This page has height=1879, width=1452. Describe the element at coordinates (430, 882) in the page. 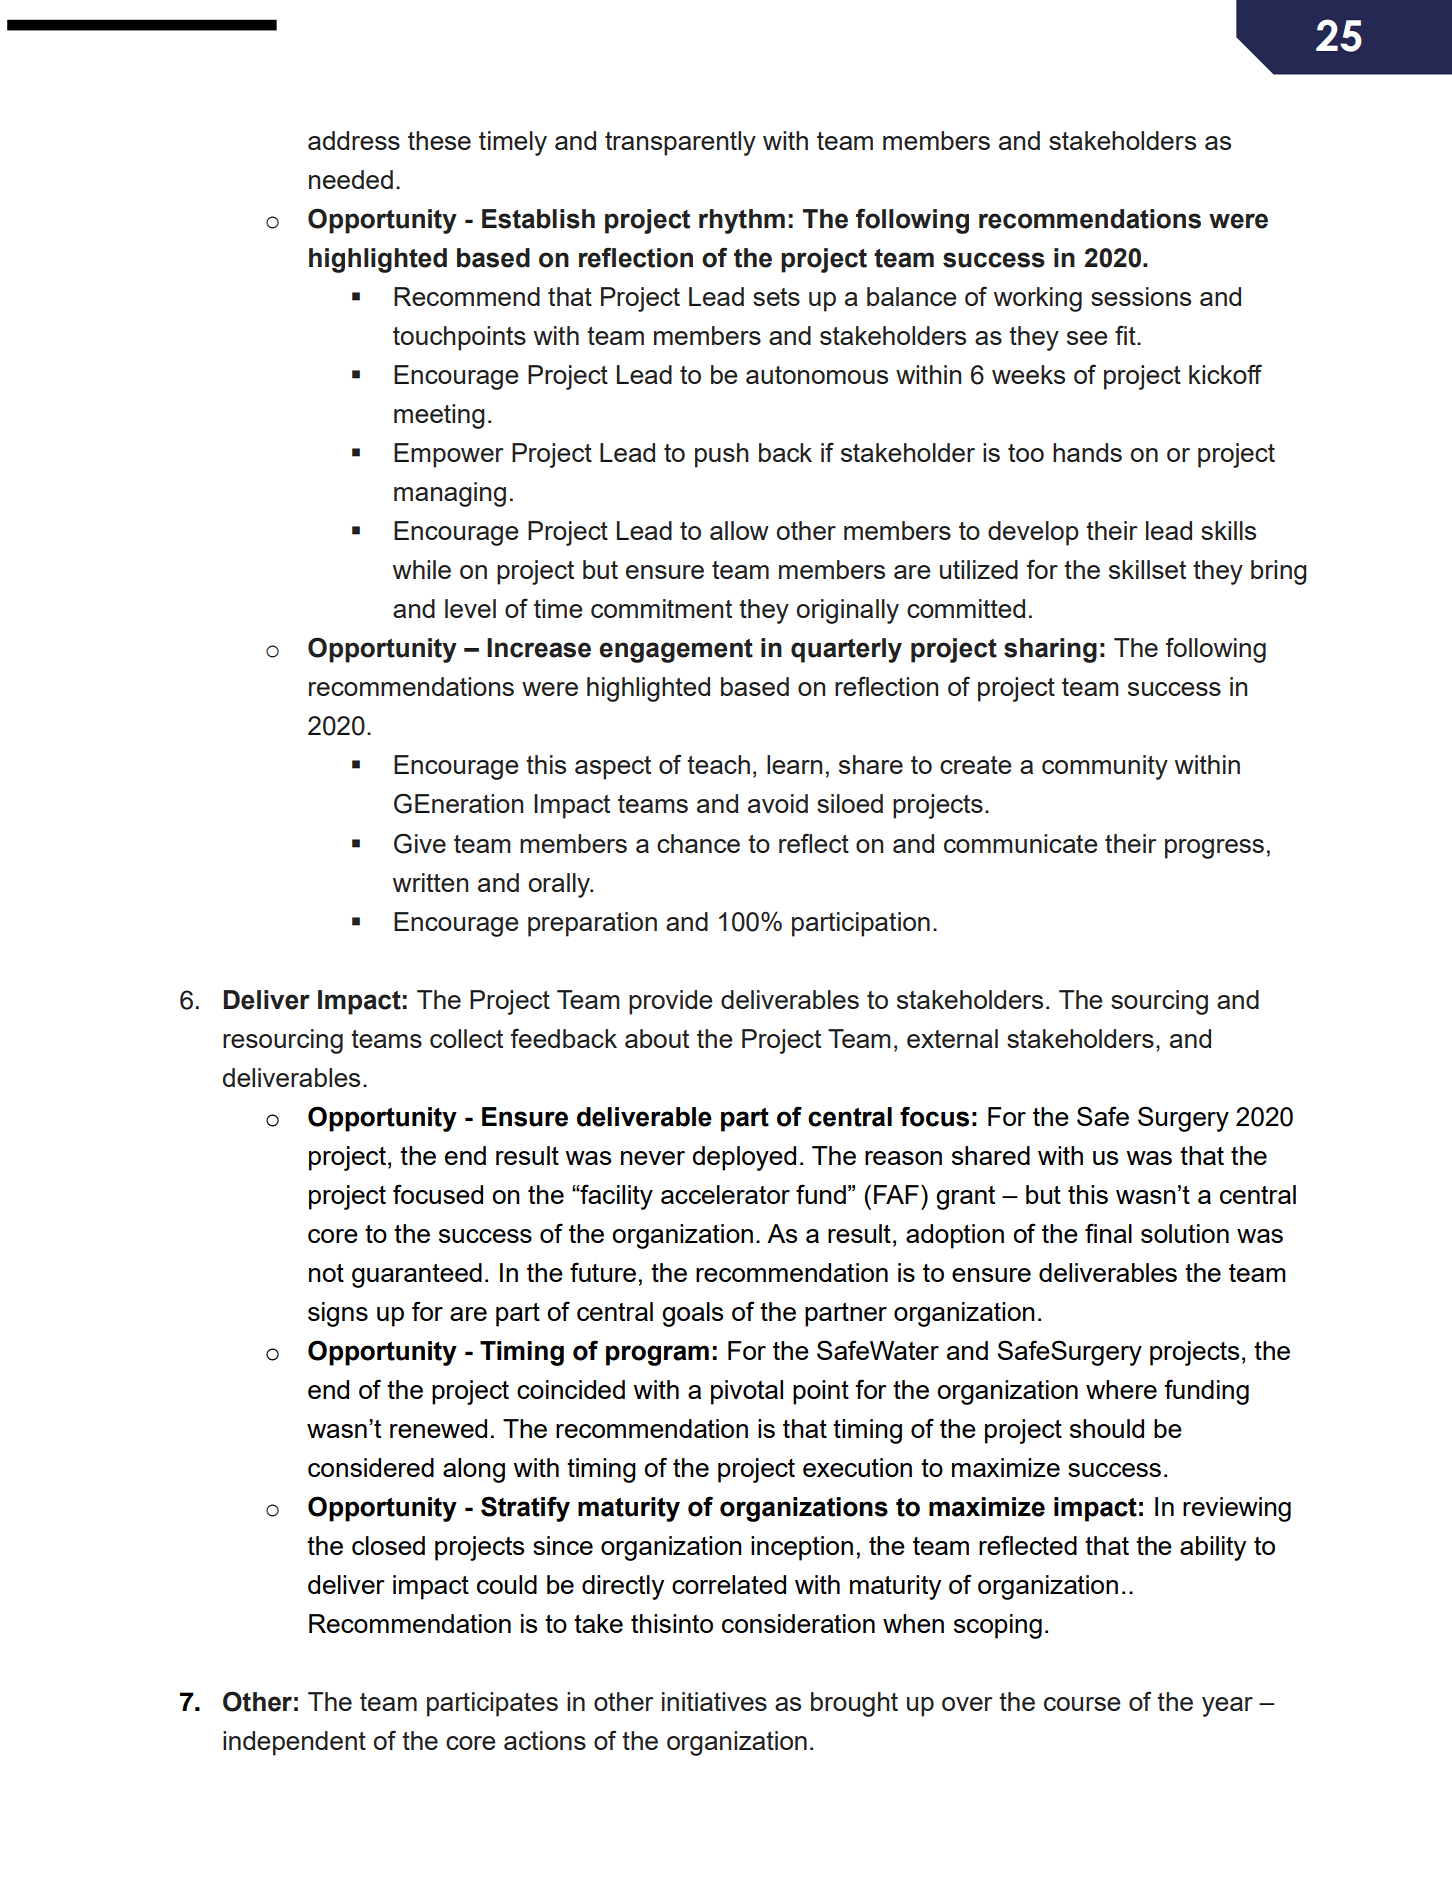

I see `written` at that location.
